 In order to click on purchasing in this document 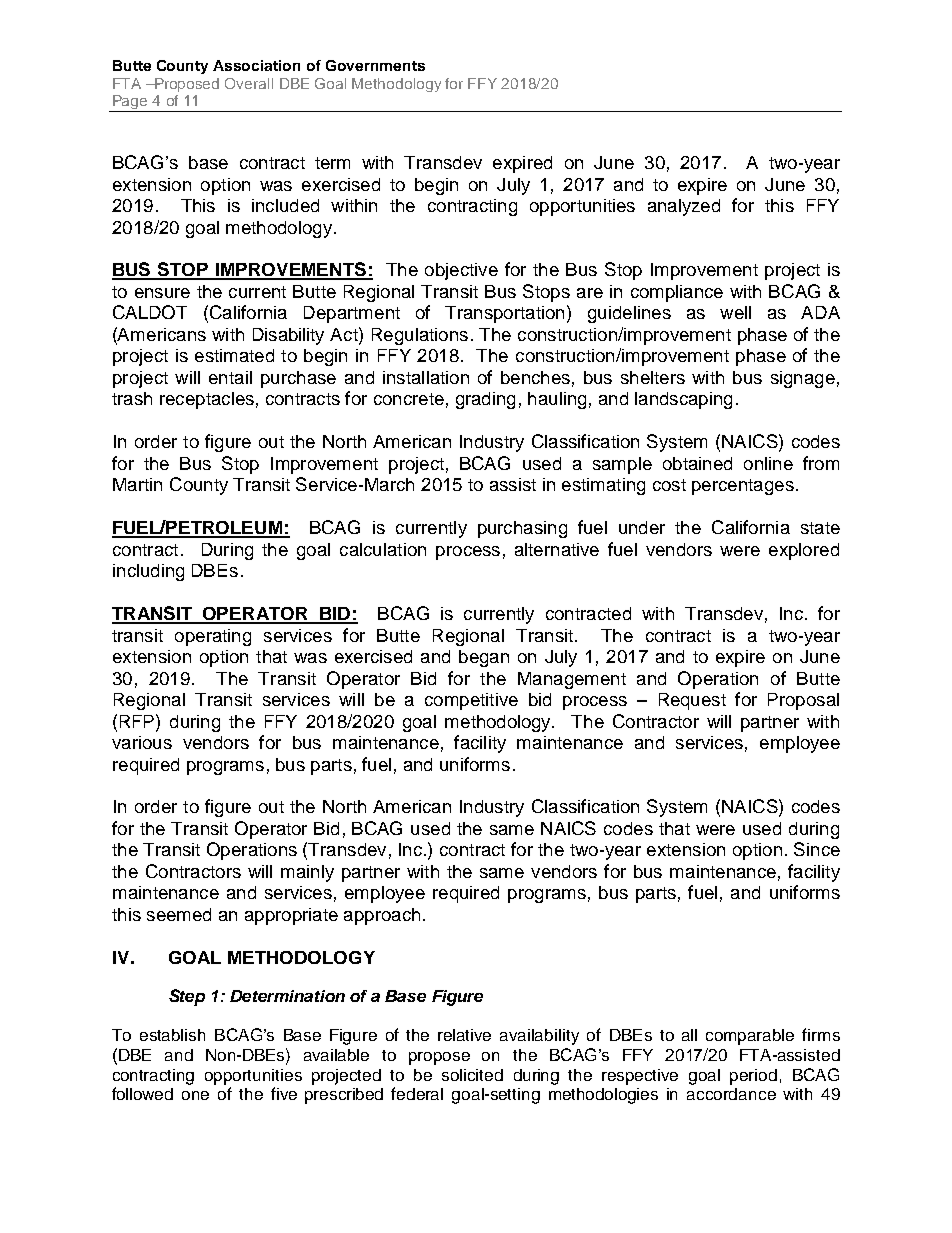, I will do `click(522, 529)`.
